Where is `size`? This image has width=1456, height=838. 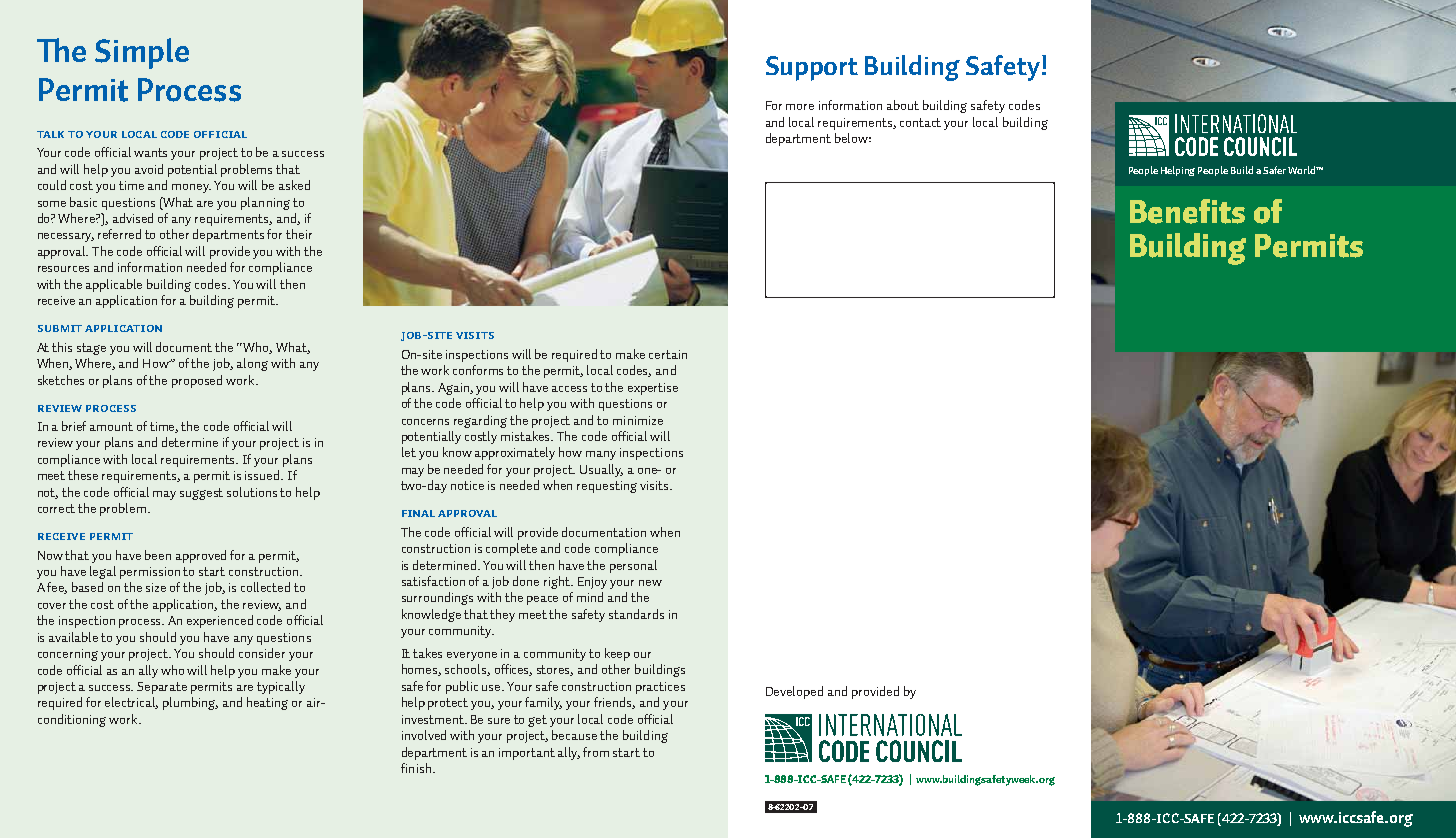 size is located at coordinates (156, 587).
